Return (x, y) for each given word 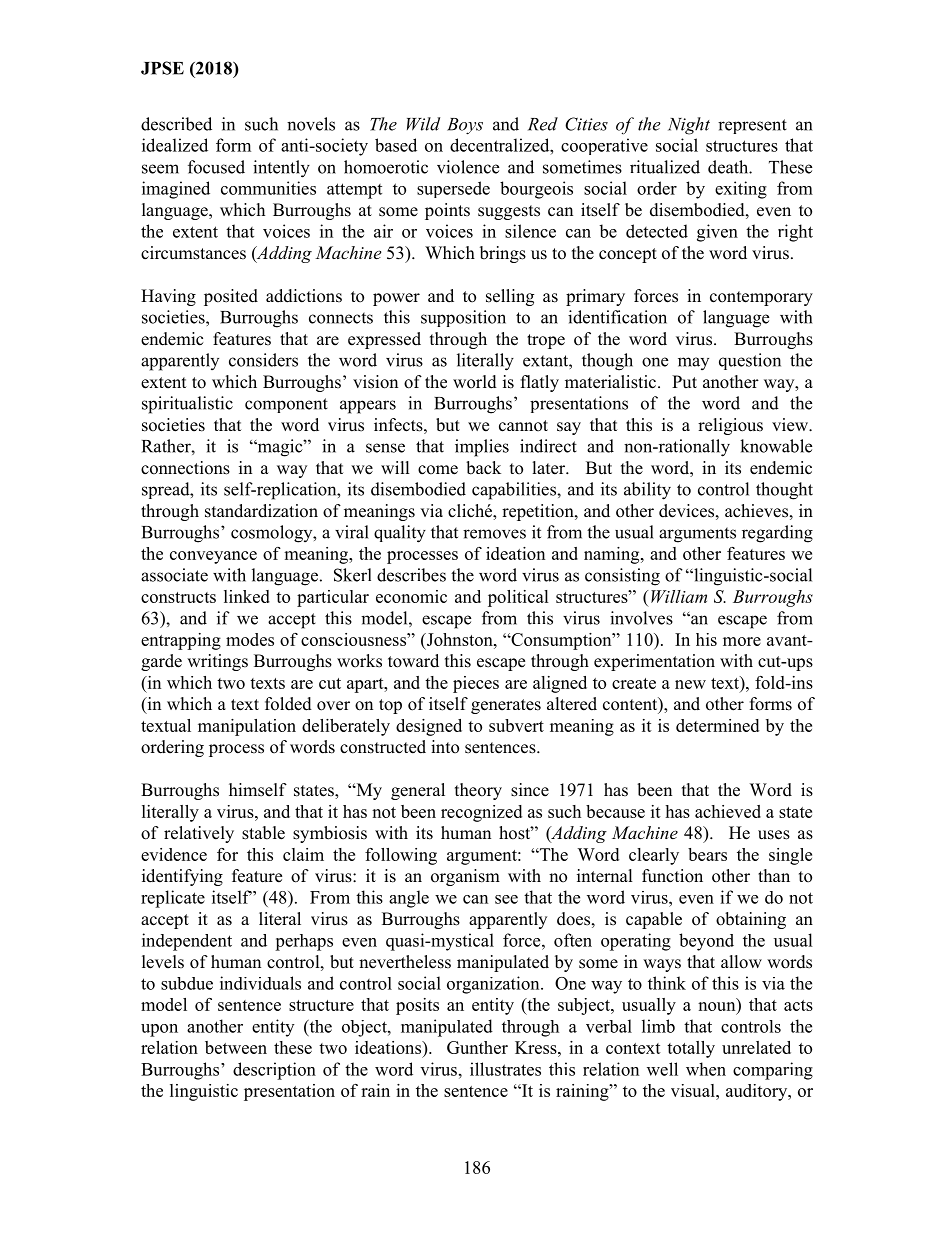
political (518, 598)
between (236, 1047)
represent (752, 126)
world (475, 382)
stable (263, 833)
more (742, 641)
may (693, 363)
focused (216, 167)
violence (468, 167)
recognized (481, 813)
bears (707, 854)
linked (247, 596)
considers (263, 360)
